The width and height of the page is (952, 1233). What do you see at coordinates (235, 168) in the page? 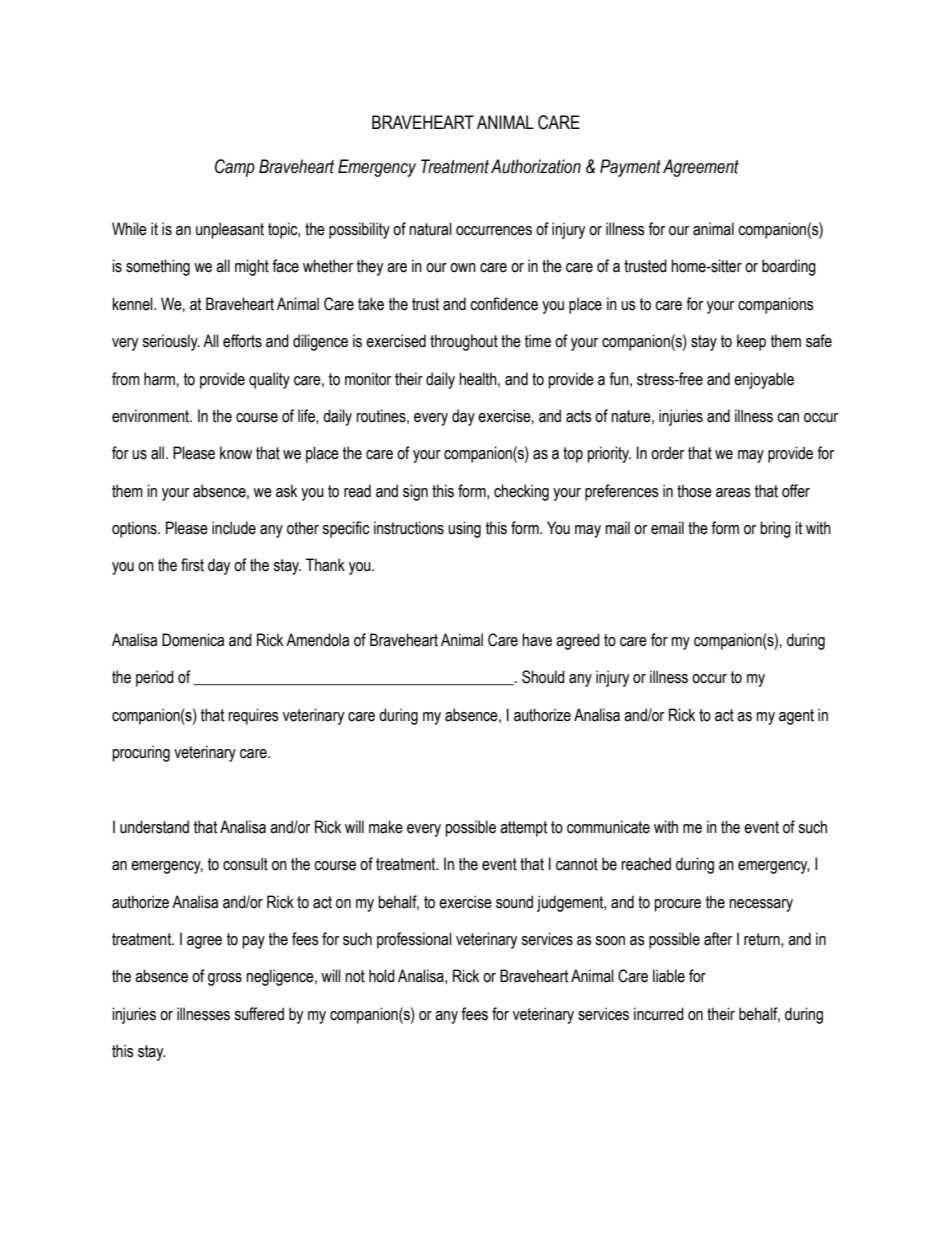
I see `Camp` at bounding box center [235, 168].
